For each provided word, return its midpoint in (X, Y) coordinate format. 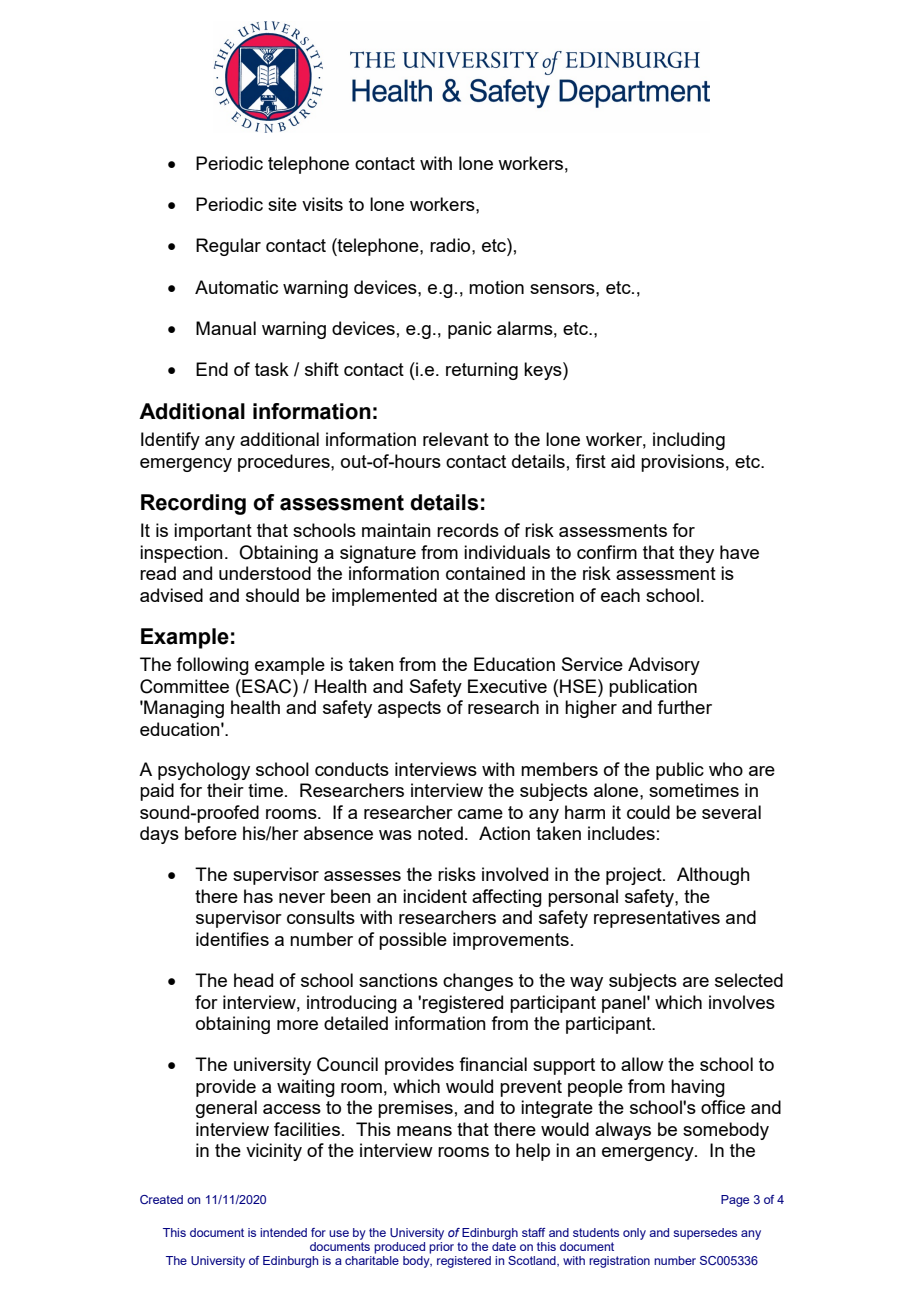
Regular (228, 247)
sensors (563, 289)
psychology (204, 771)
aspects (409, 709)
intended (283, 1232)
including (689, 441)
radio (451, 245)
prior (441, 1246)
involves (742, 1002)
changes (478, 982)
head (253, 980)
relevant (456, 439)
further (684, 707)
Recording (193, 504)
